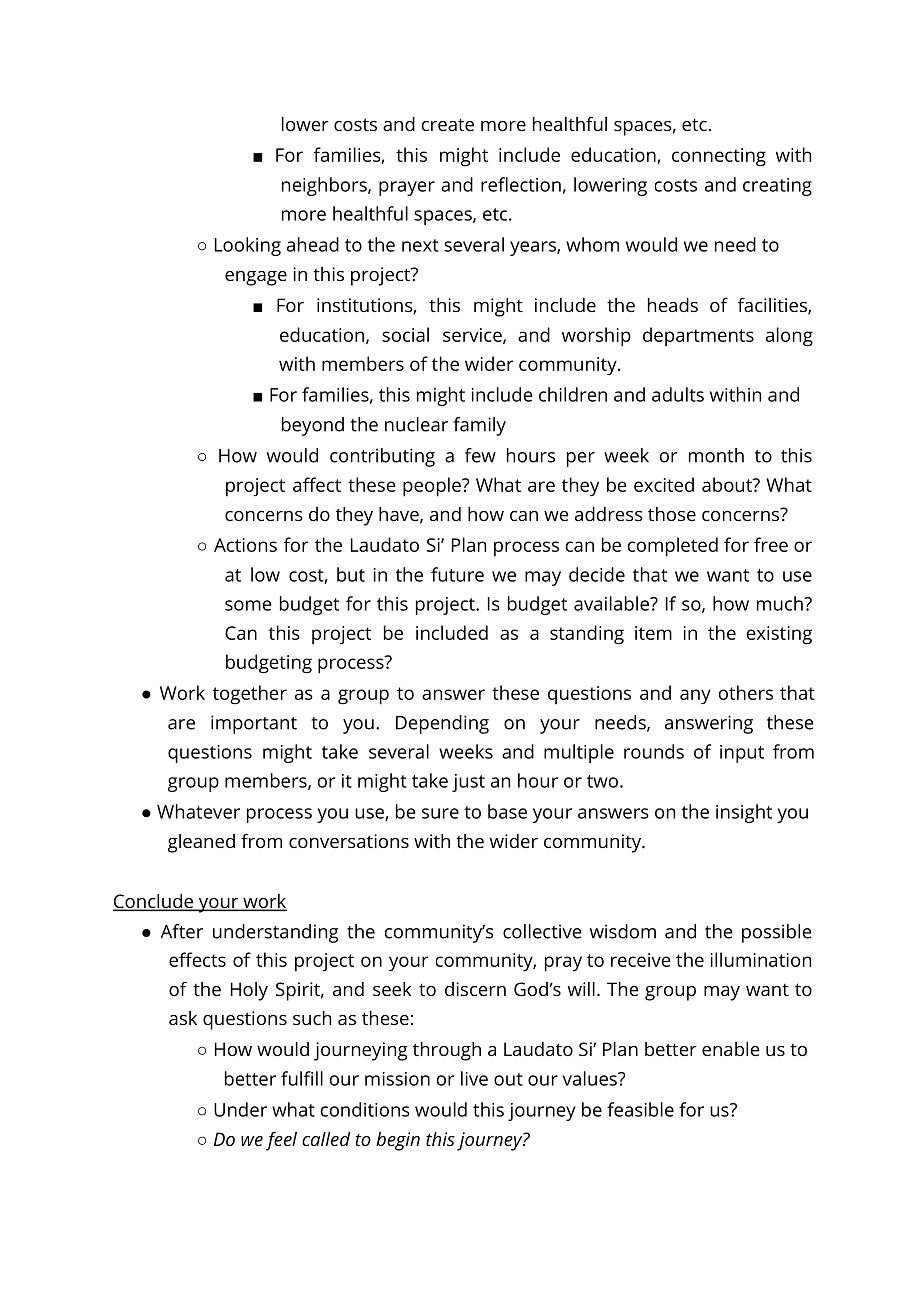  What do you see at coordinates (448, 124) in the image?
I see `create` at bounding box center [448, 124].
